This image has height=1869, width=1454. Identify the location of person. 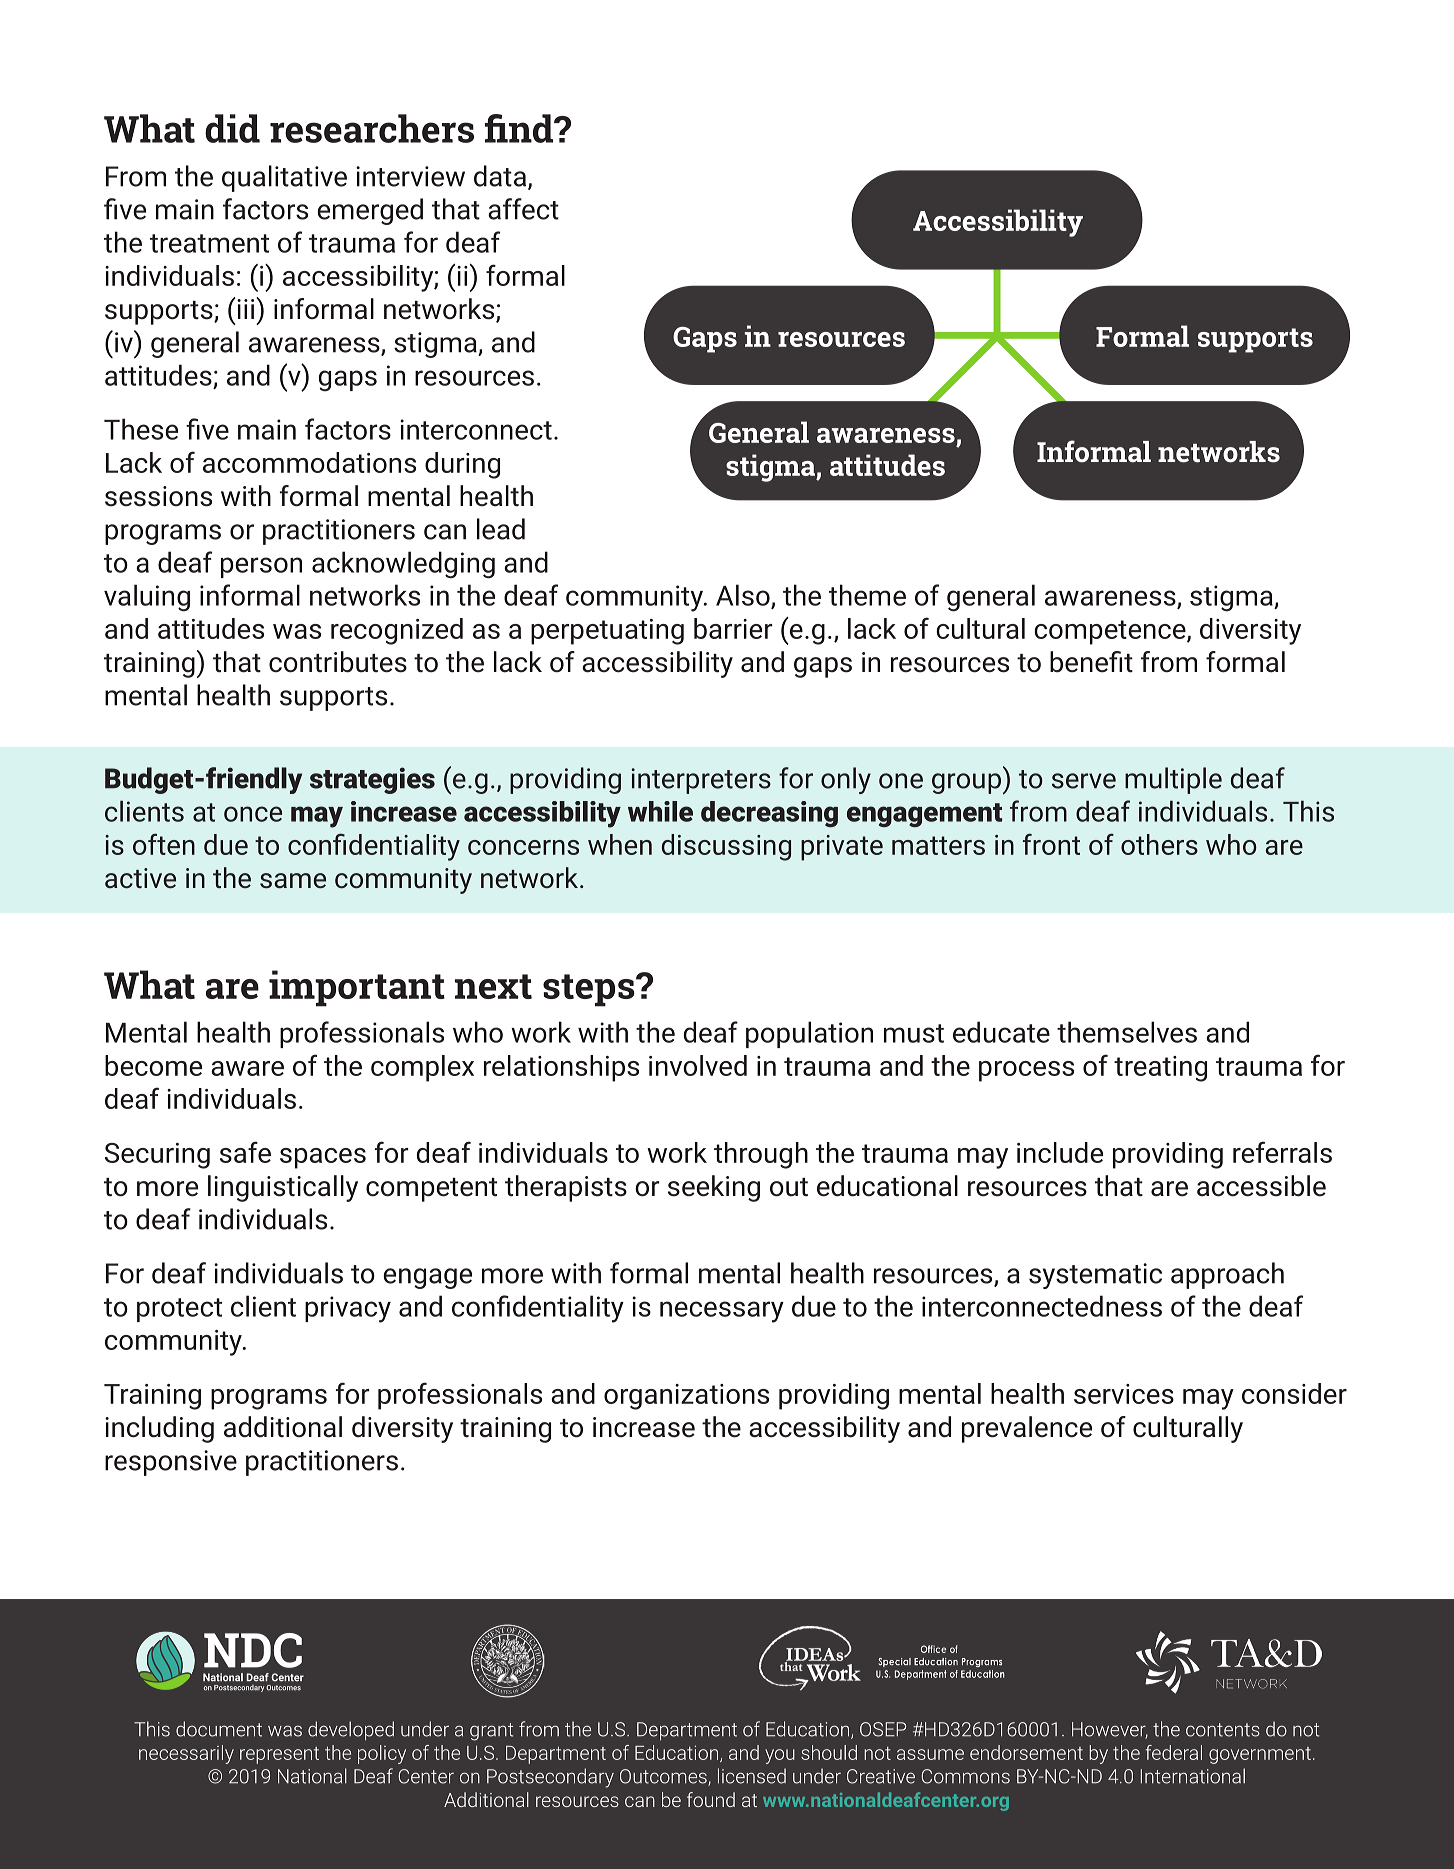
(261, 567).
